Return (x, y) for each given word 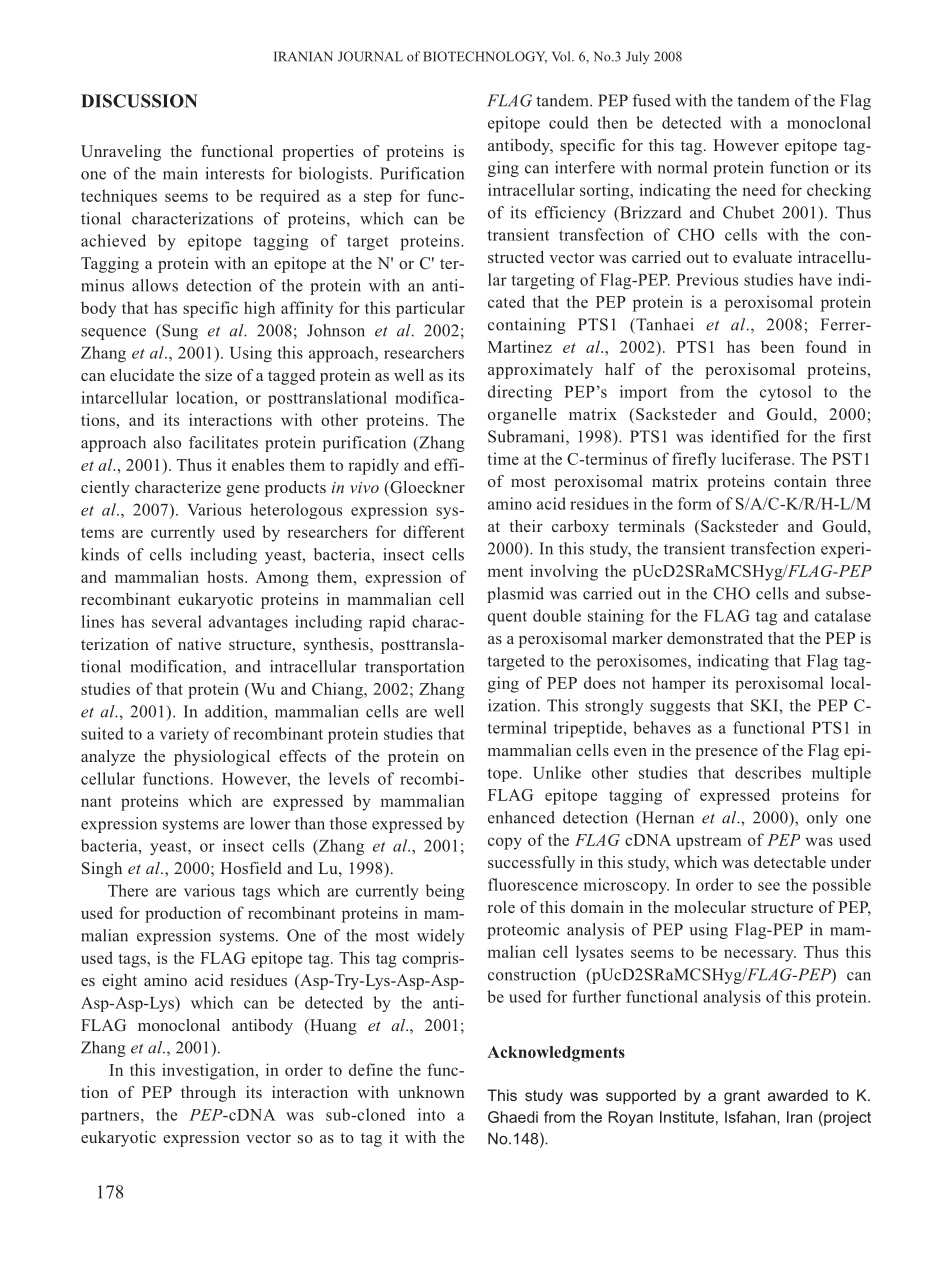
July (637, 57)
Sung (179, 332)
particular (430, 309)
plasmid (515, 595)
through (208, 1094)
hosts (226, 576)
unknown (431, 1092)
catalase (843, 615)
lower (270, 823)
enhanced (521, 817)
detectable (790, 862)
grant (742, 1097)
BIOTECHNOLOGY (485, 57)
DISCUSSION (139, 101)
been (777, 346)
